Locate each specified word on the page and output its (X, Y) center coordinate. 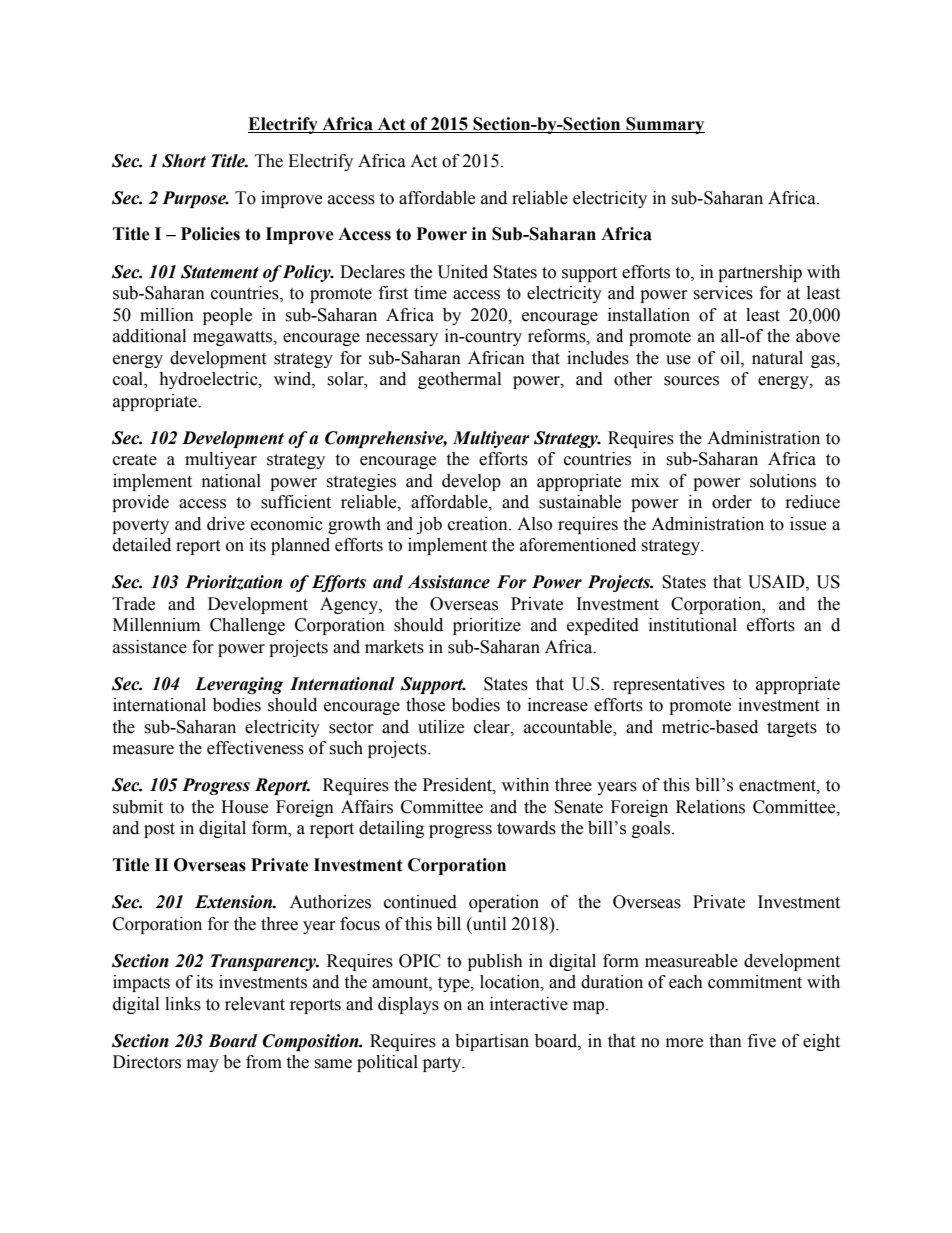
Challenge (247, 626)
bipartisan (492, 1042)
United (463, 272)
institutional (693, 625)
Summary (664, 125)
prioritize (487, 626)
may (203, 1065)
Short (184, 161)
